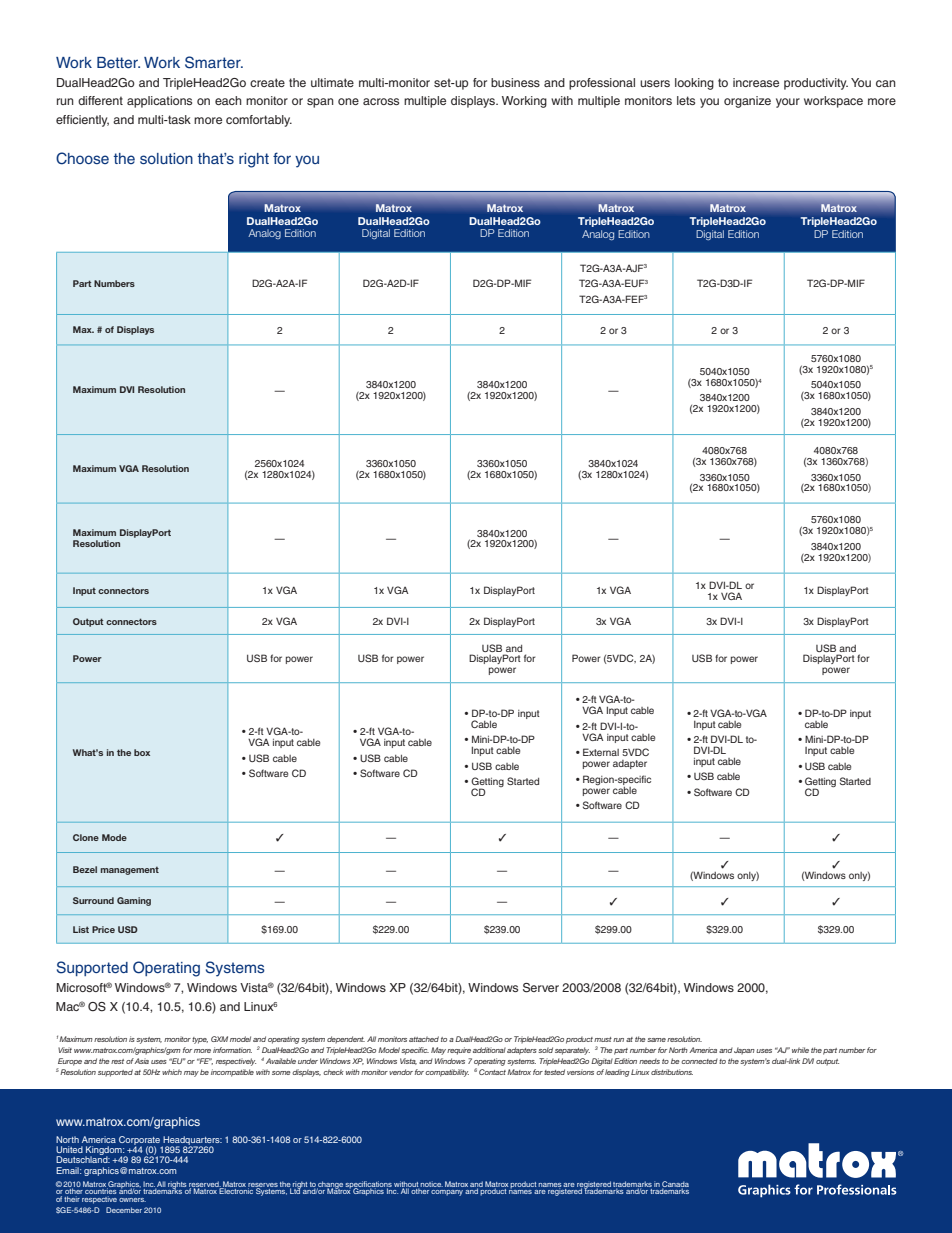  Describe the element at coordinates (541, 988) in the image. I see `Server` at that location.
